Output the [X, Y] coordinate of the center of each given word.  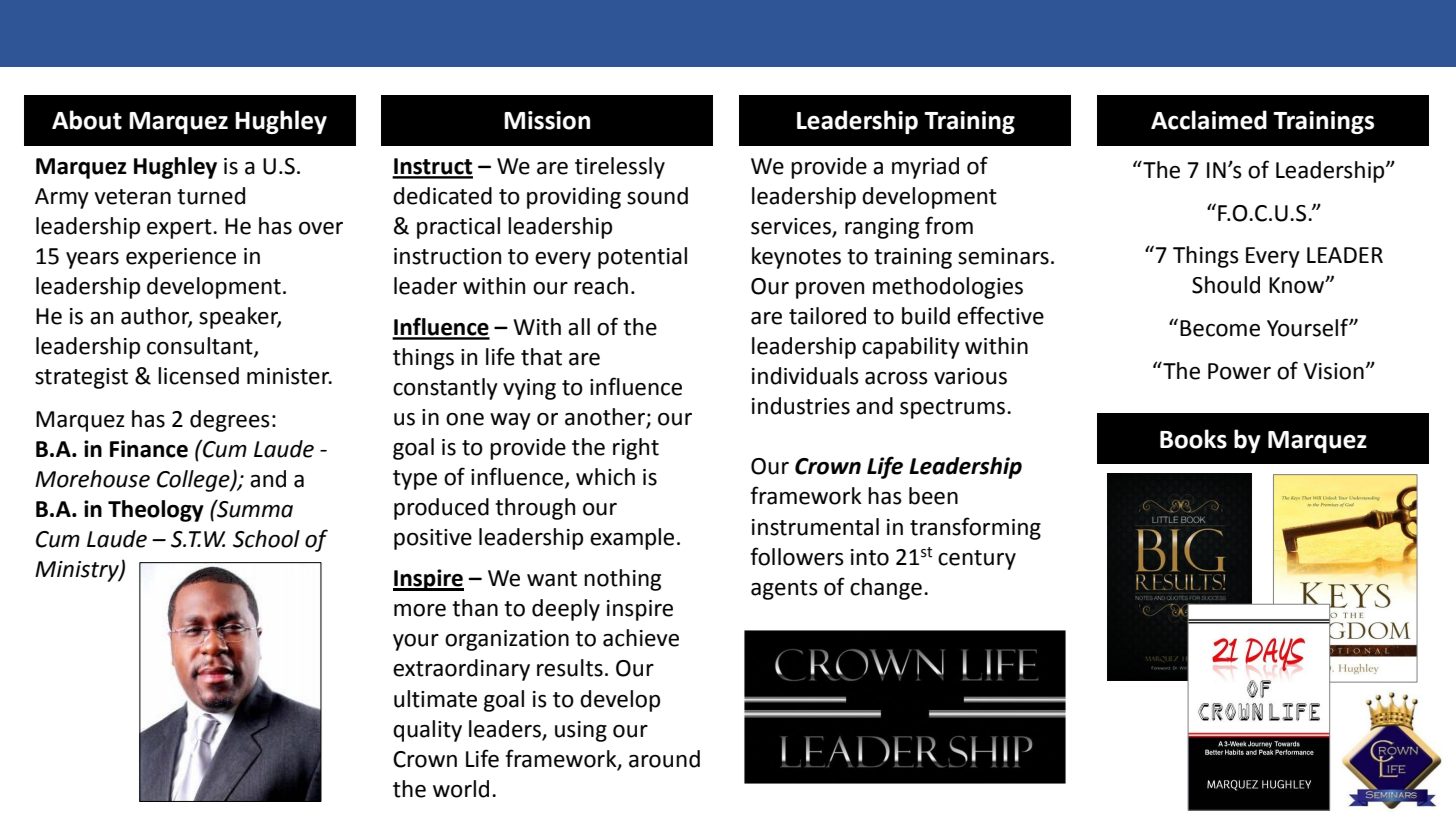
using [581, 731]
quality [427, 731]
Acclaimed [1209, 120]
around [664, 759]
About [87, 120]
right [636, 449]
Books [1193, 439]
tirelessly [620, 168]
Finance [149, 449]
